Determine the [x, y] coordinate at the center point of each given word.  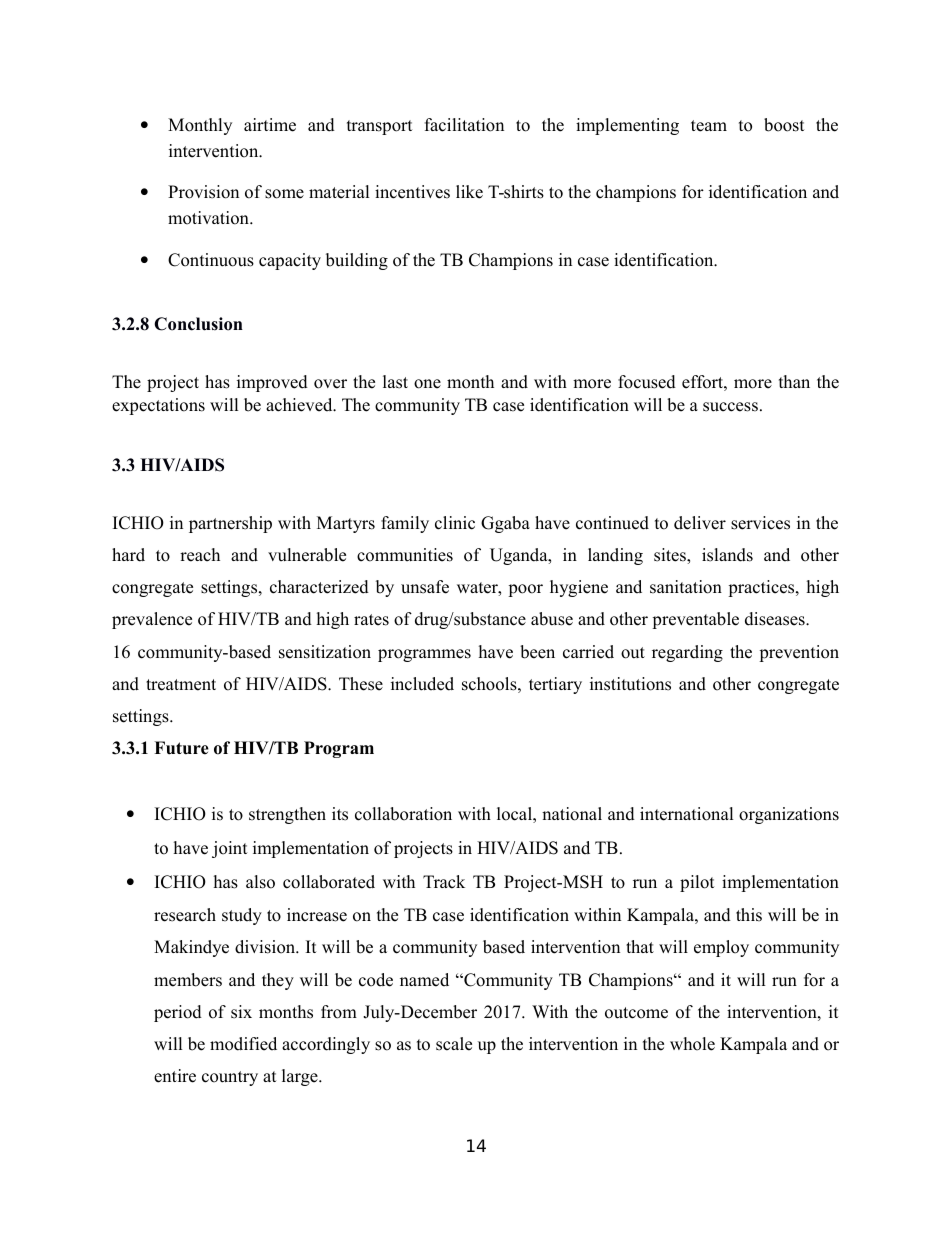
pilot [697, 883]
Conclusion [198, 324]
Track [444, 882]
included [422, 684]
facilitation [464, 125]
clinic [455, 523]
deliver [700, 523]
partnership [230, 524]
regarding [687, 653]
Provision [203, 192]
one [427, 384]
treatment [181, 685]
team [709, 126]
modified [243, 1044]
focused [647, 382]
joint [230, 849]
